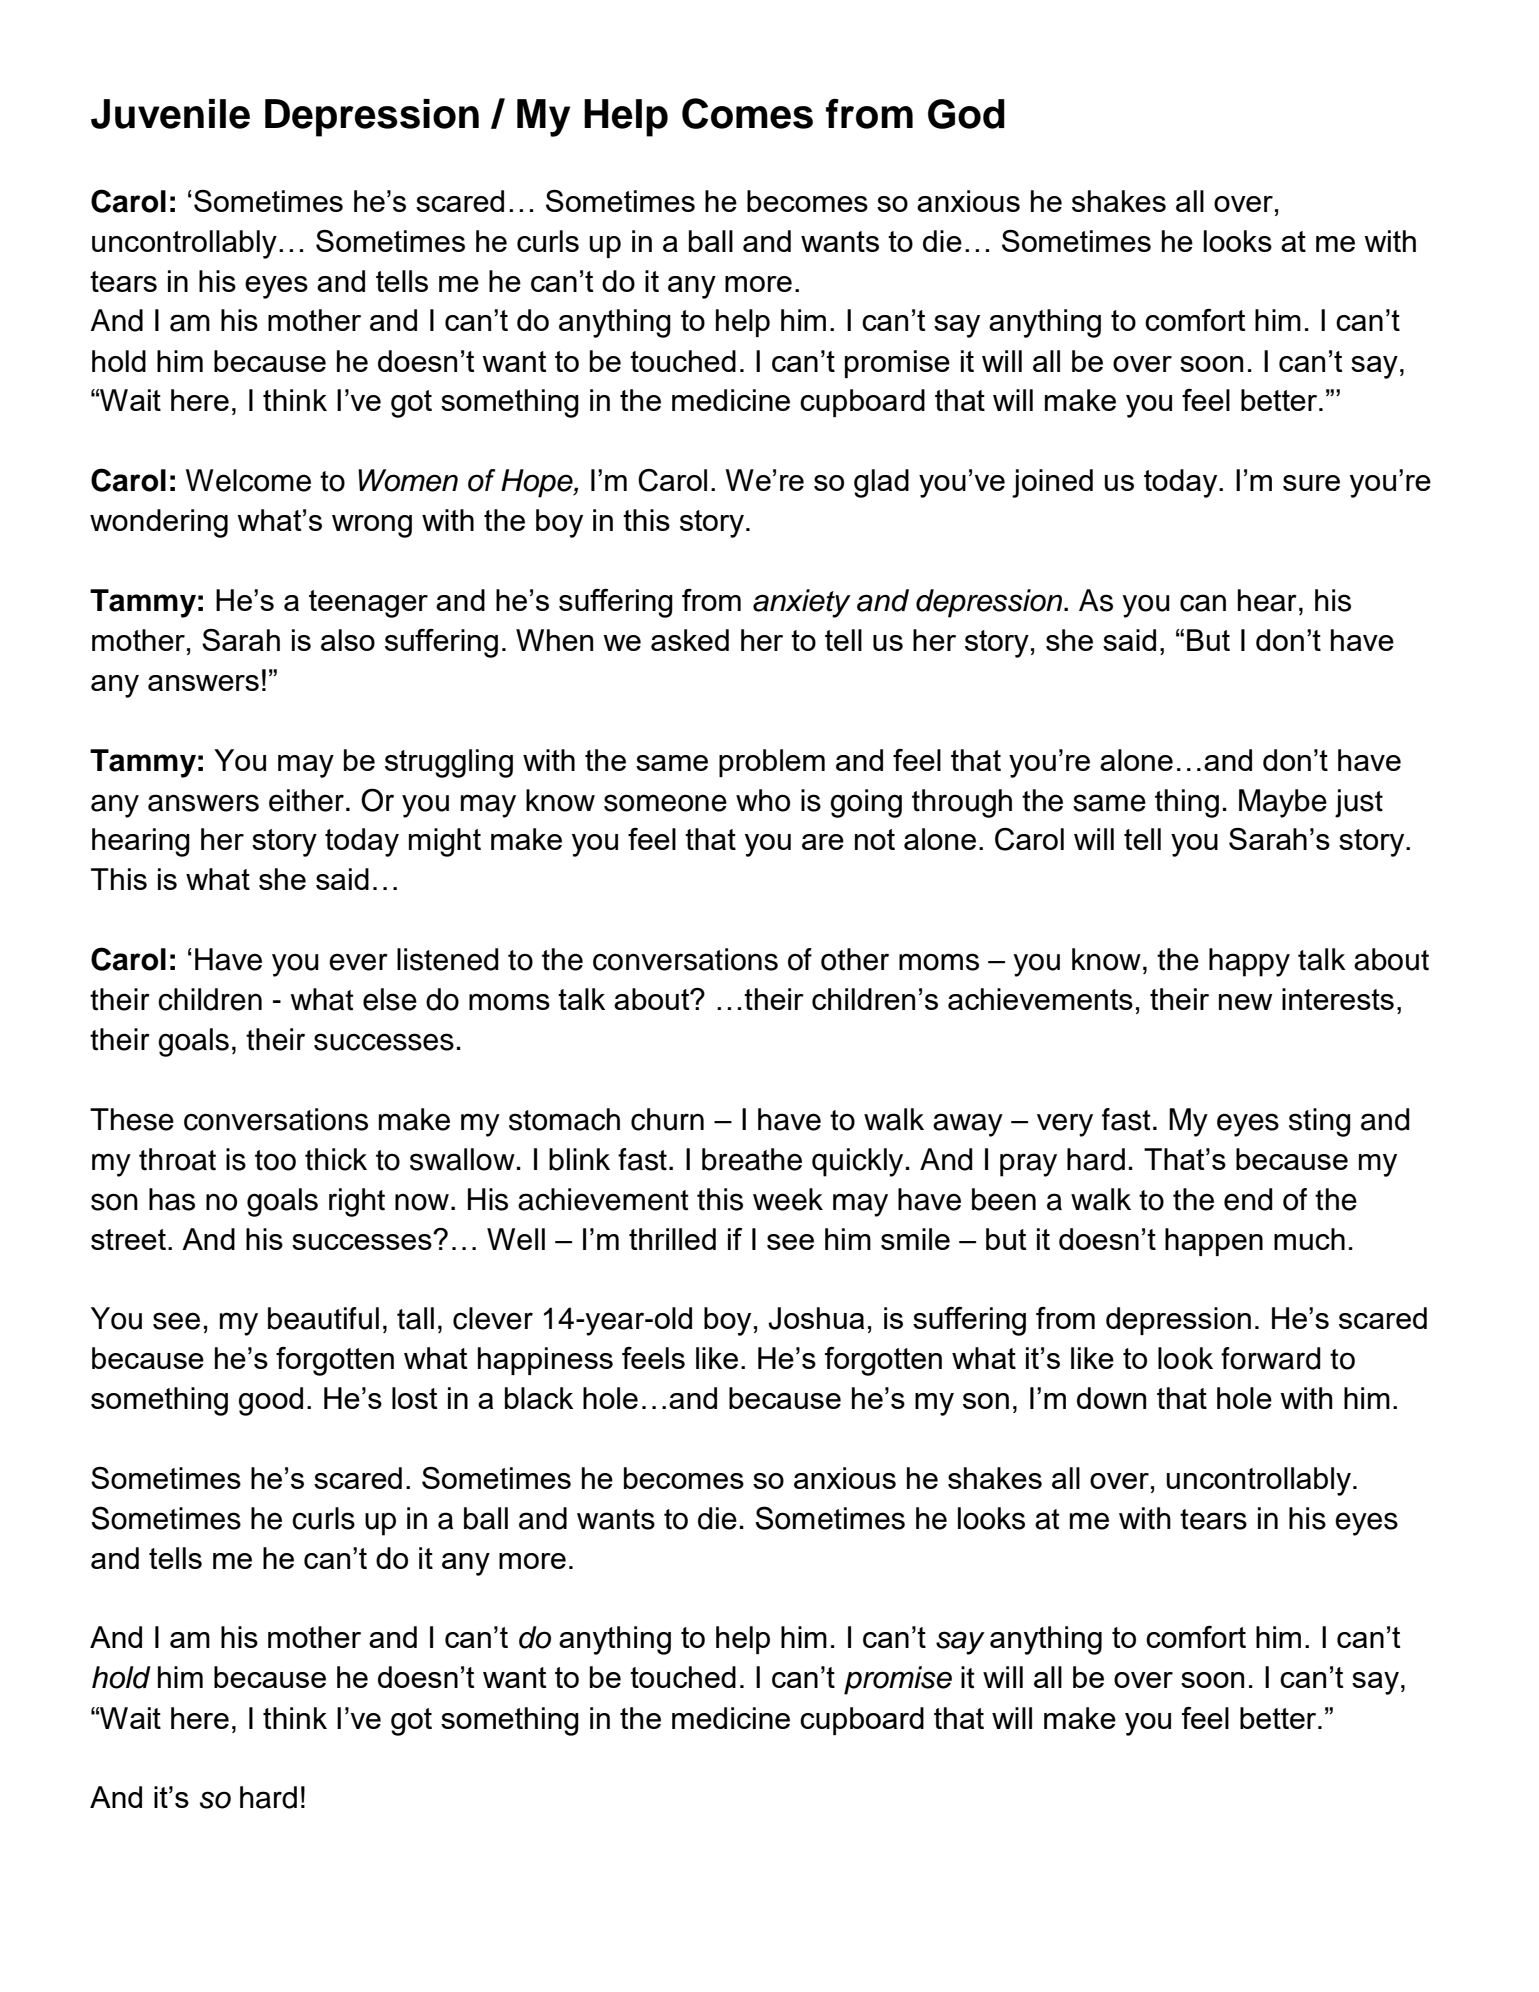 The height and width of the document is (1992, 1539). I want to click on good, so click(271, 1401).
